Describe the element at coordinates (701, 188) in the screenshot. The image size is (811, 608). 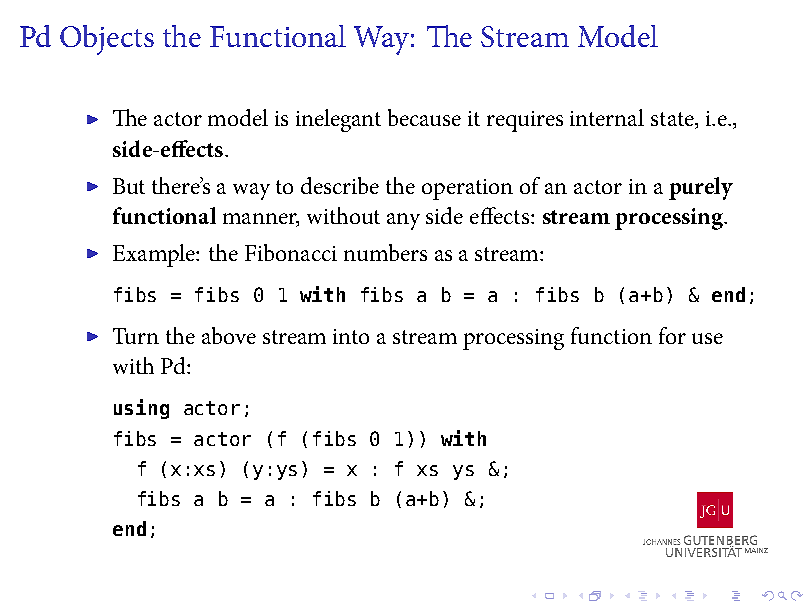
I see `purely` at that location.
